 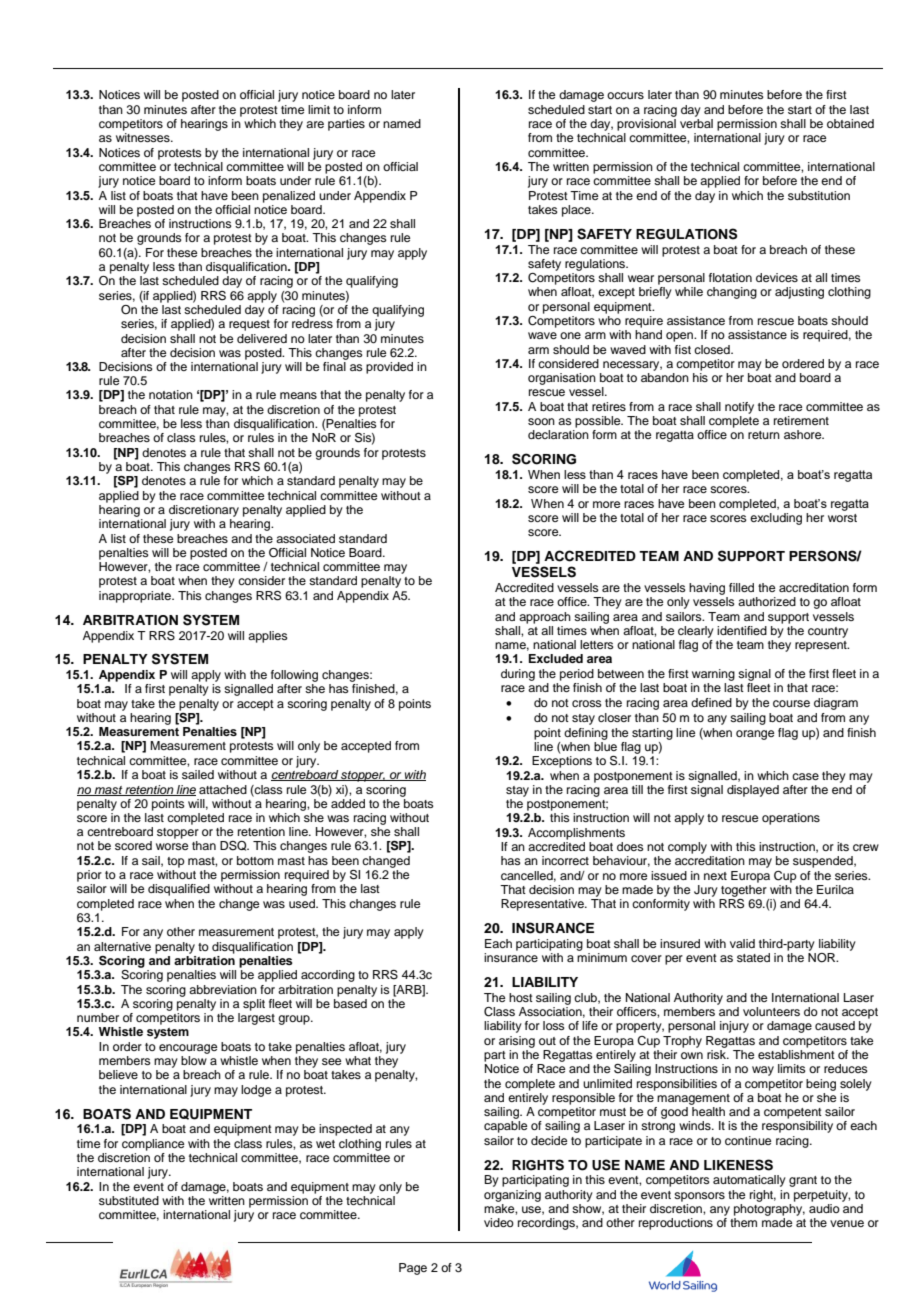 I want to click on during, so click(x=518, y=675).
